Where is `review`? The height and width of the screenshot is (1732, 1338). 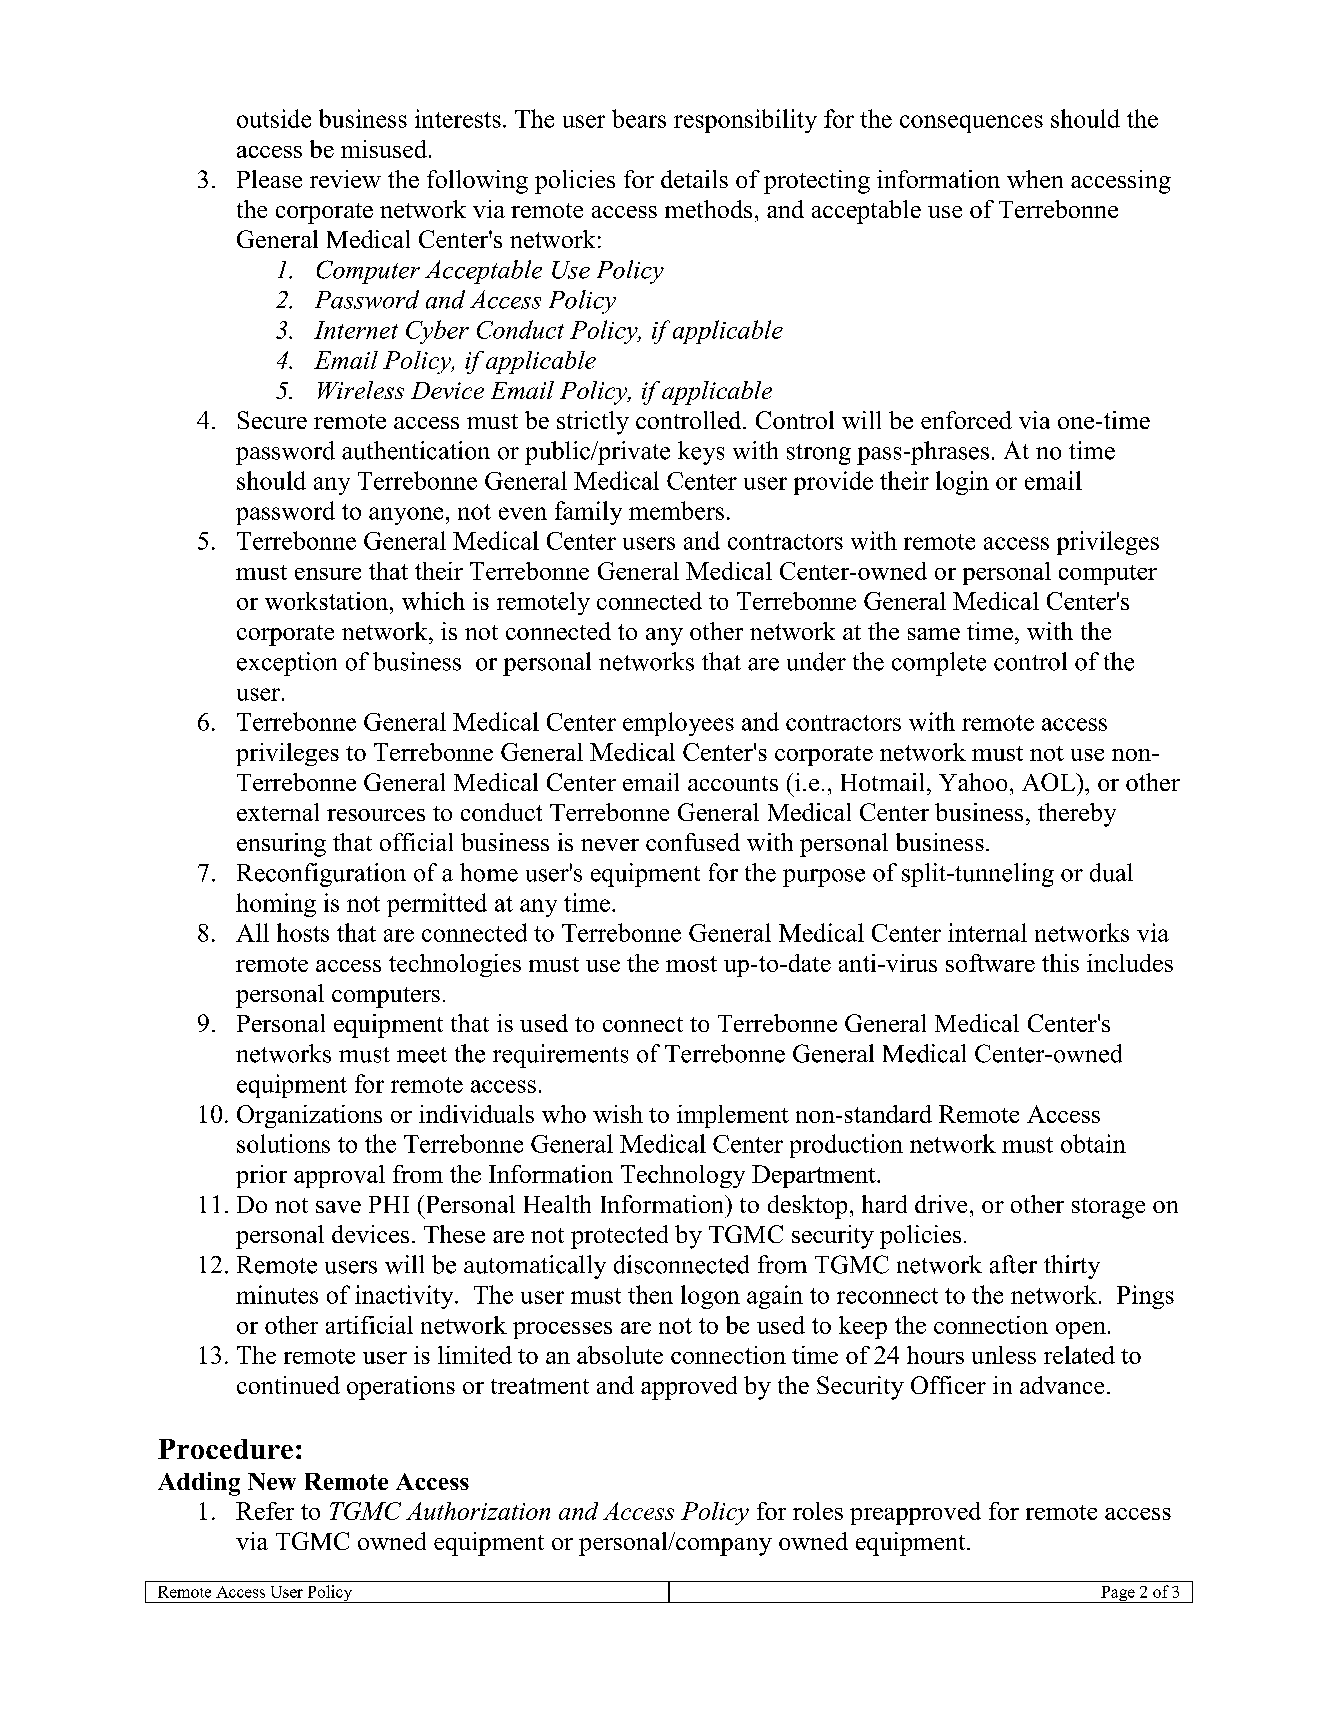 review is located at coordinates (345, 179).
